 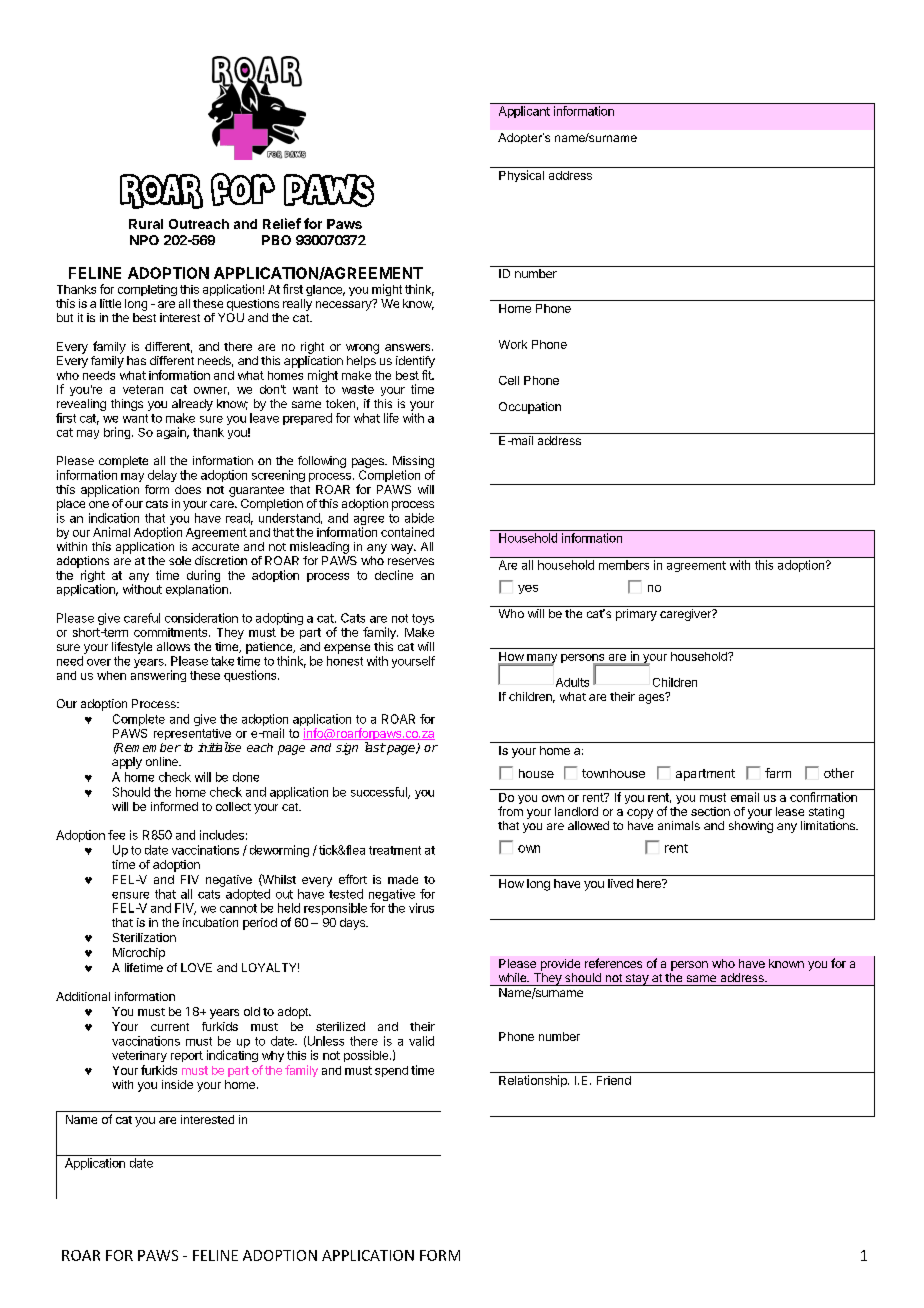 I want to click on completing, so click(x=147, y=290).
